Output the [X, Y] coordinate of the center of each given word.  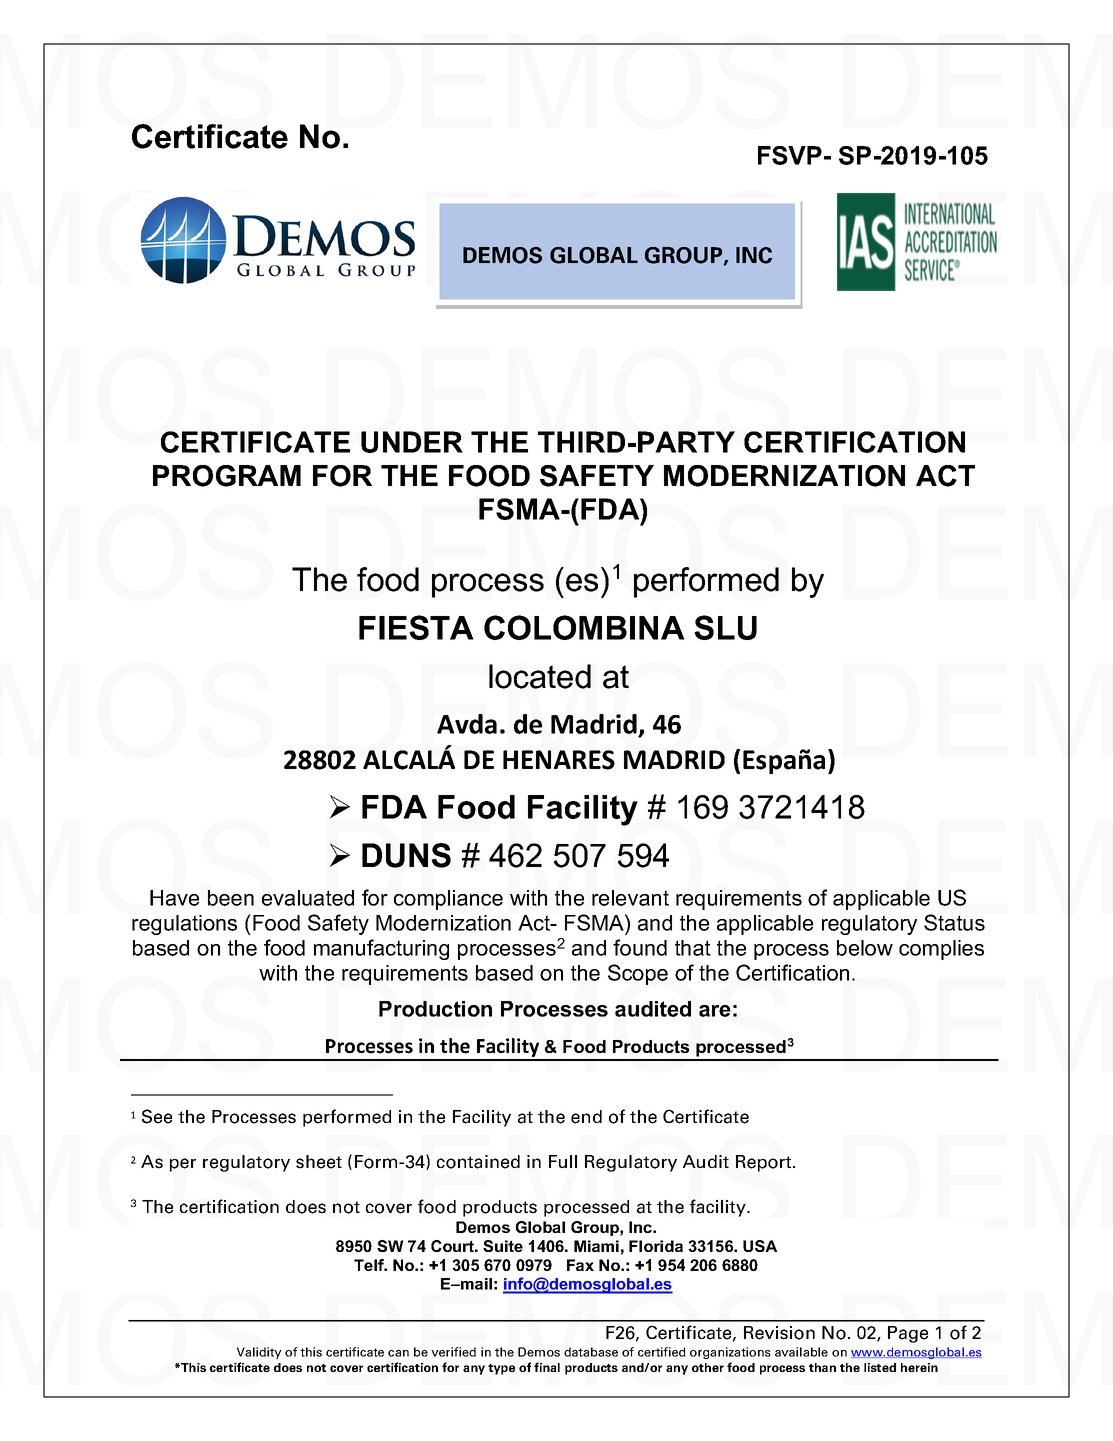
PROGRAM [227, 476]
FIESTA [416, 627]
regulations [184, 925]
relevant [630, 898]
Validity [259, 1353]
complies [941, 950]
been [231, 898]
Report [765, 1163]
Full [563, 1161]
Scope [638, 974]
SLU [725, 627]
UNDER [412, 442]
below [865, 948]
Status [954, 922]
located [540, 676]
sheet [319, 1162]
